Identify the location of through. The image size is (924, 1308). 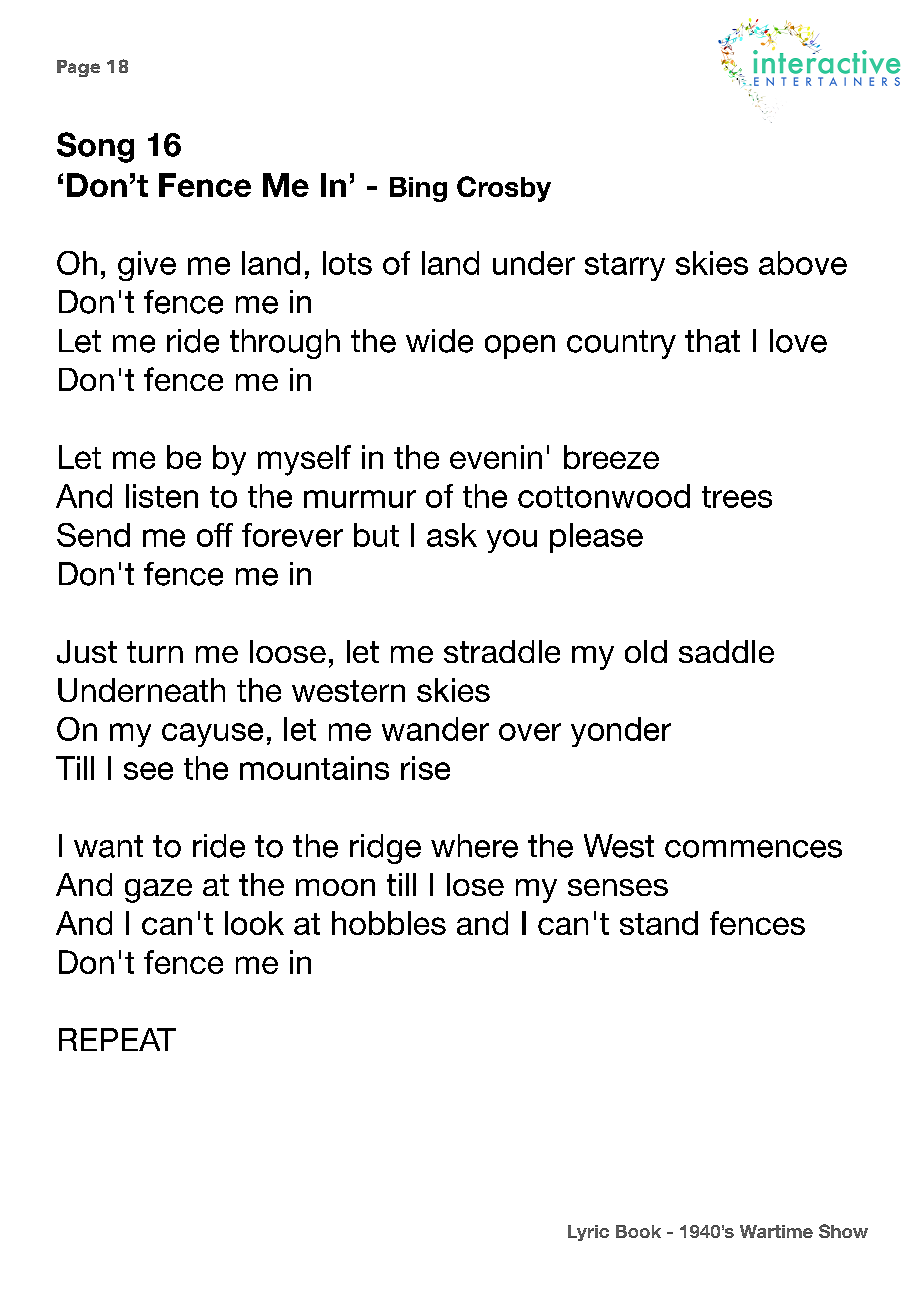
(285, 344).
